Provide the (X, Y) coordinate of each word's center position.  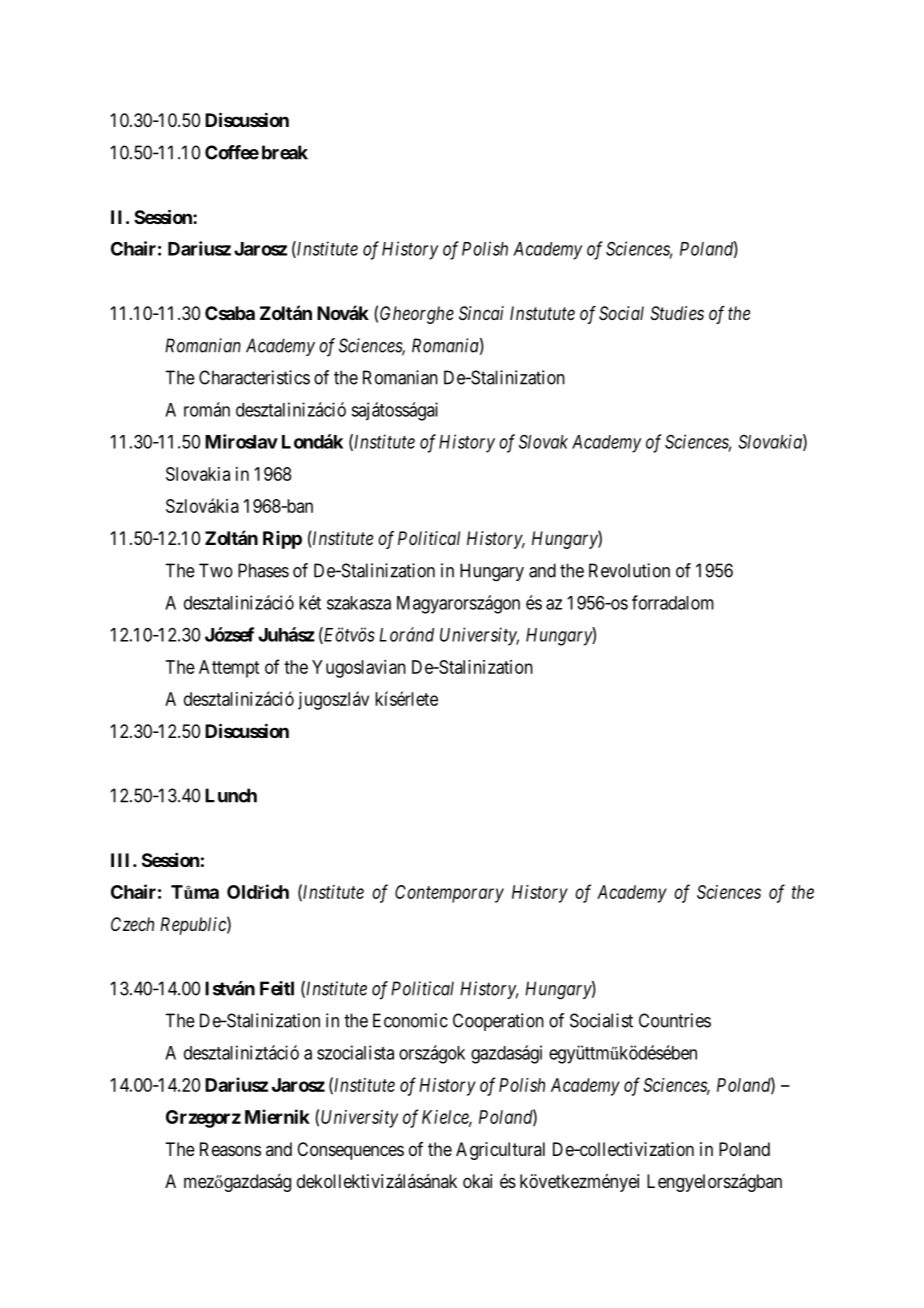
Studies (677, 313)
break (285, 152)
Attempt (229, 669)
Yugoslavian (359, 669)
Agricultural (500, 1151)
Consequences (350, 1151)
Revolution (629, 570)
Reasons (230, 1149)
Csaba (230, 313)
